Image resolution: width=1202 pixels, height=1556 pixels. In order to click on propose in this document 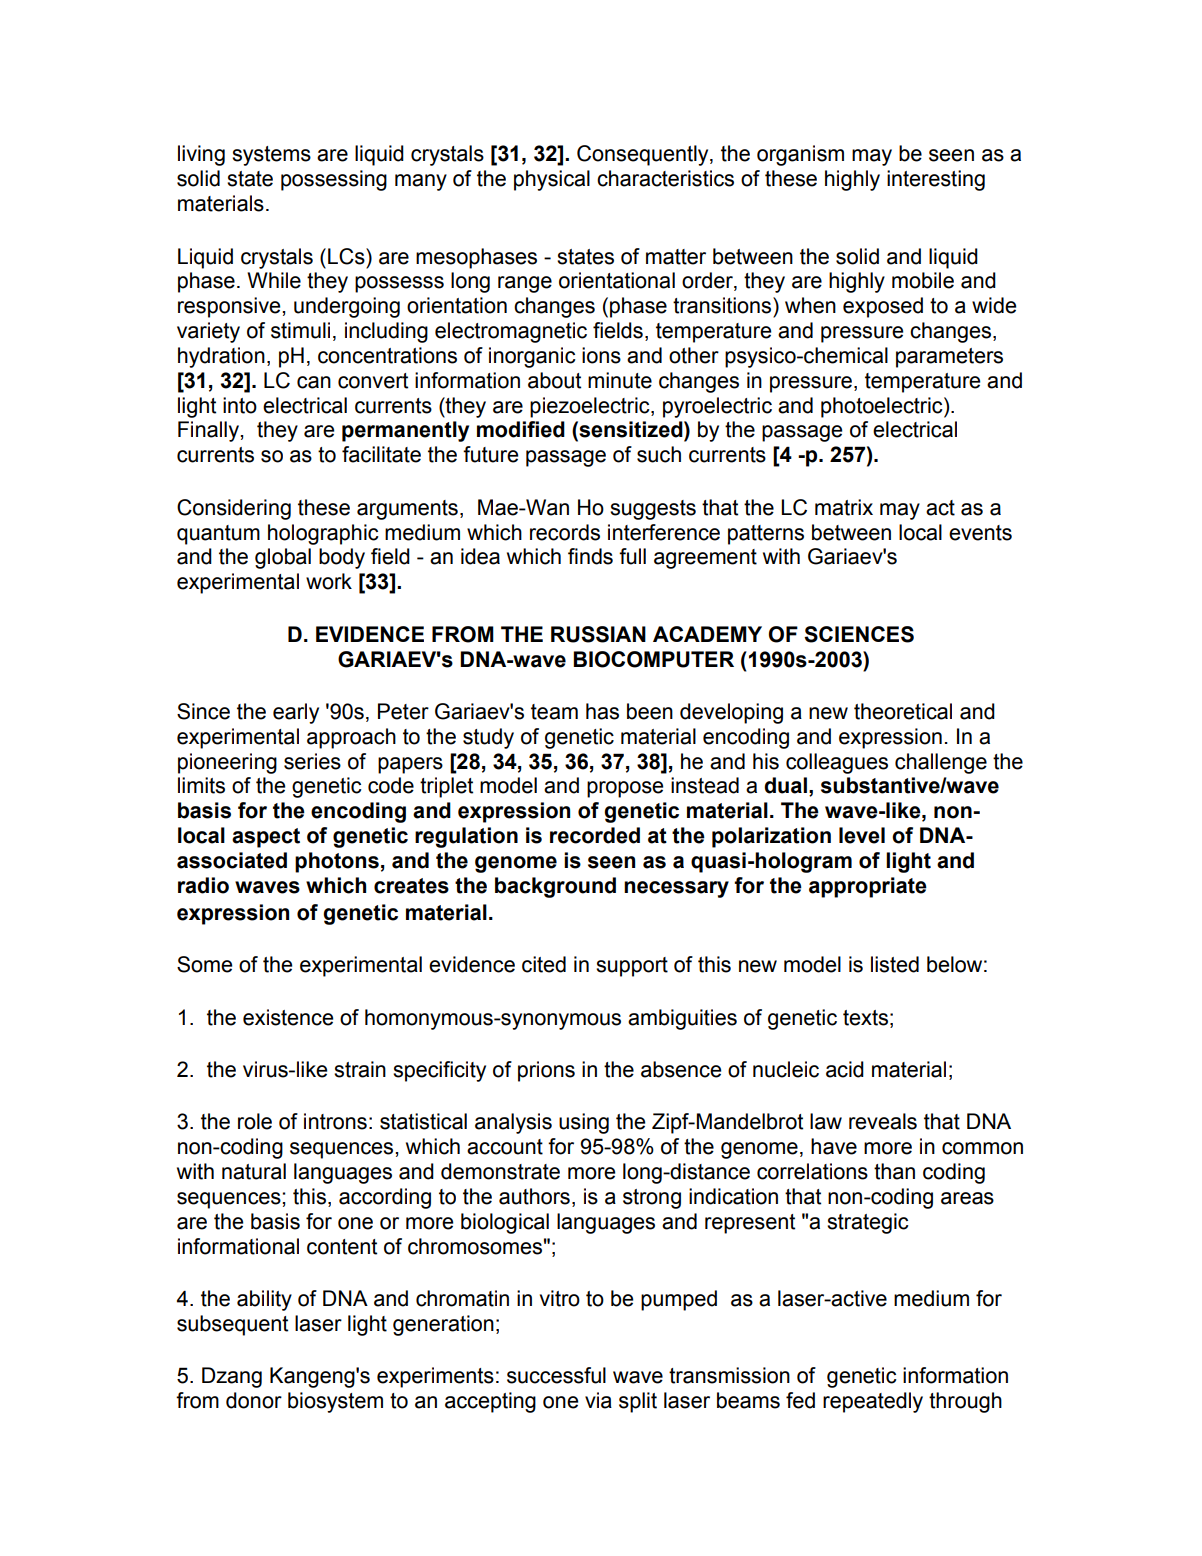, I will do `click(625, 789)`.
